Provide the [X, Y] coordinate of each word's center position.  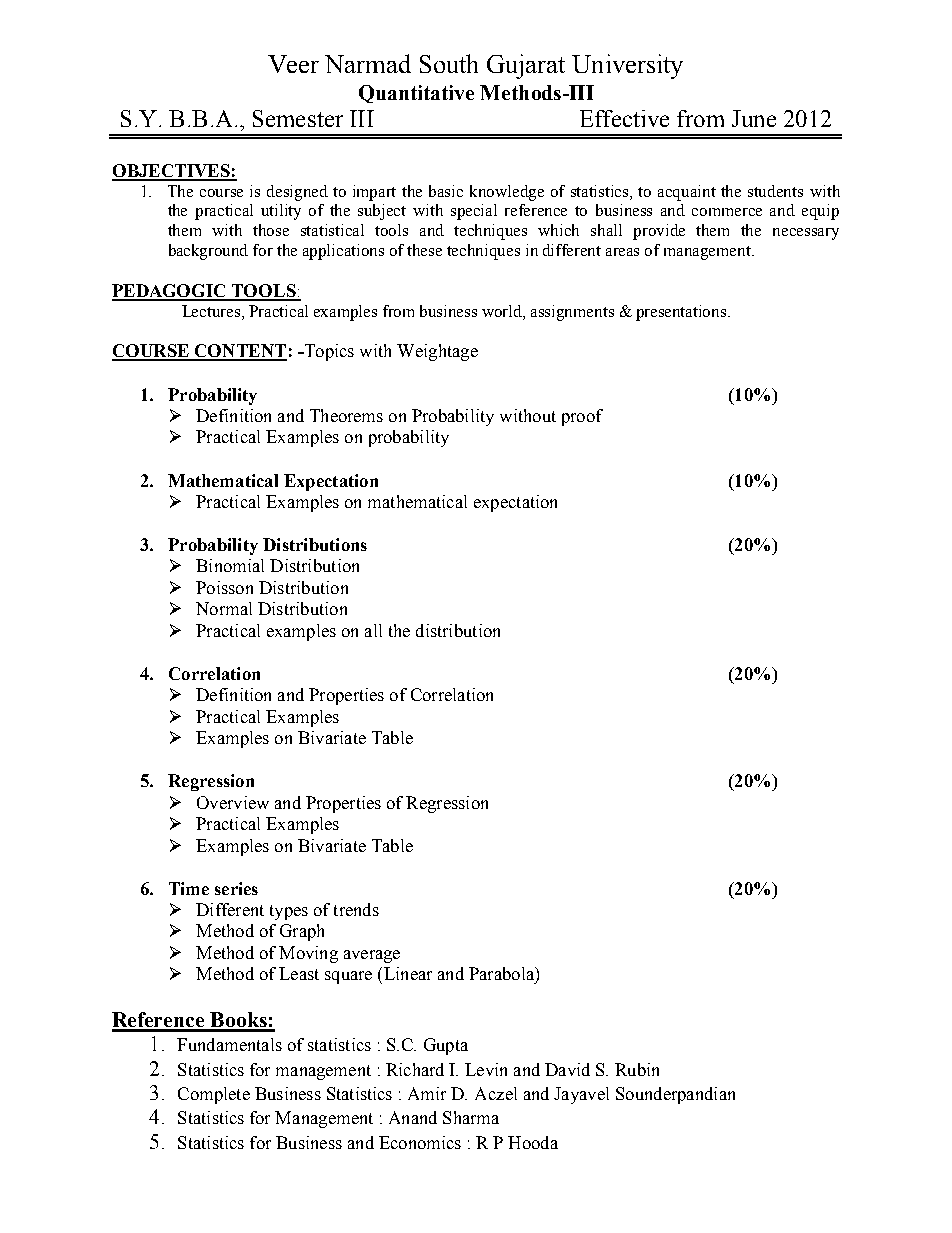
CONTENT [240, 352]
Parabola [502, 973]
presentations [682, 313]
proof [582, 417]
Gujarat [526, 66]
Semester [298, 118]
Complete [214, 1095]
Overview [233, 802]
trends [356, 909]
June [754, 118]
